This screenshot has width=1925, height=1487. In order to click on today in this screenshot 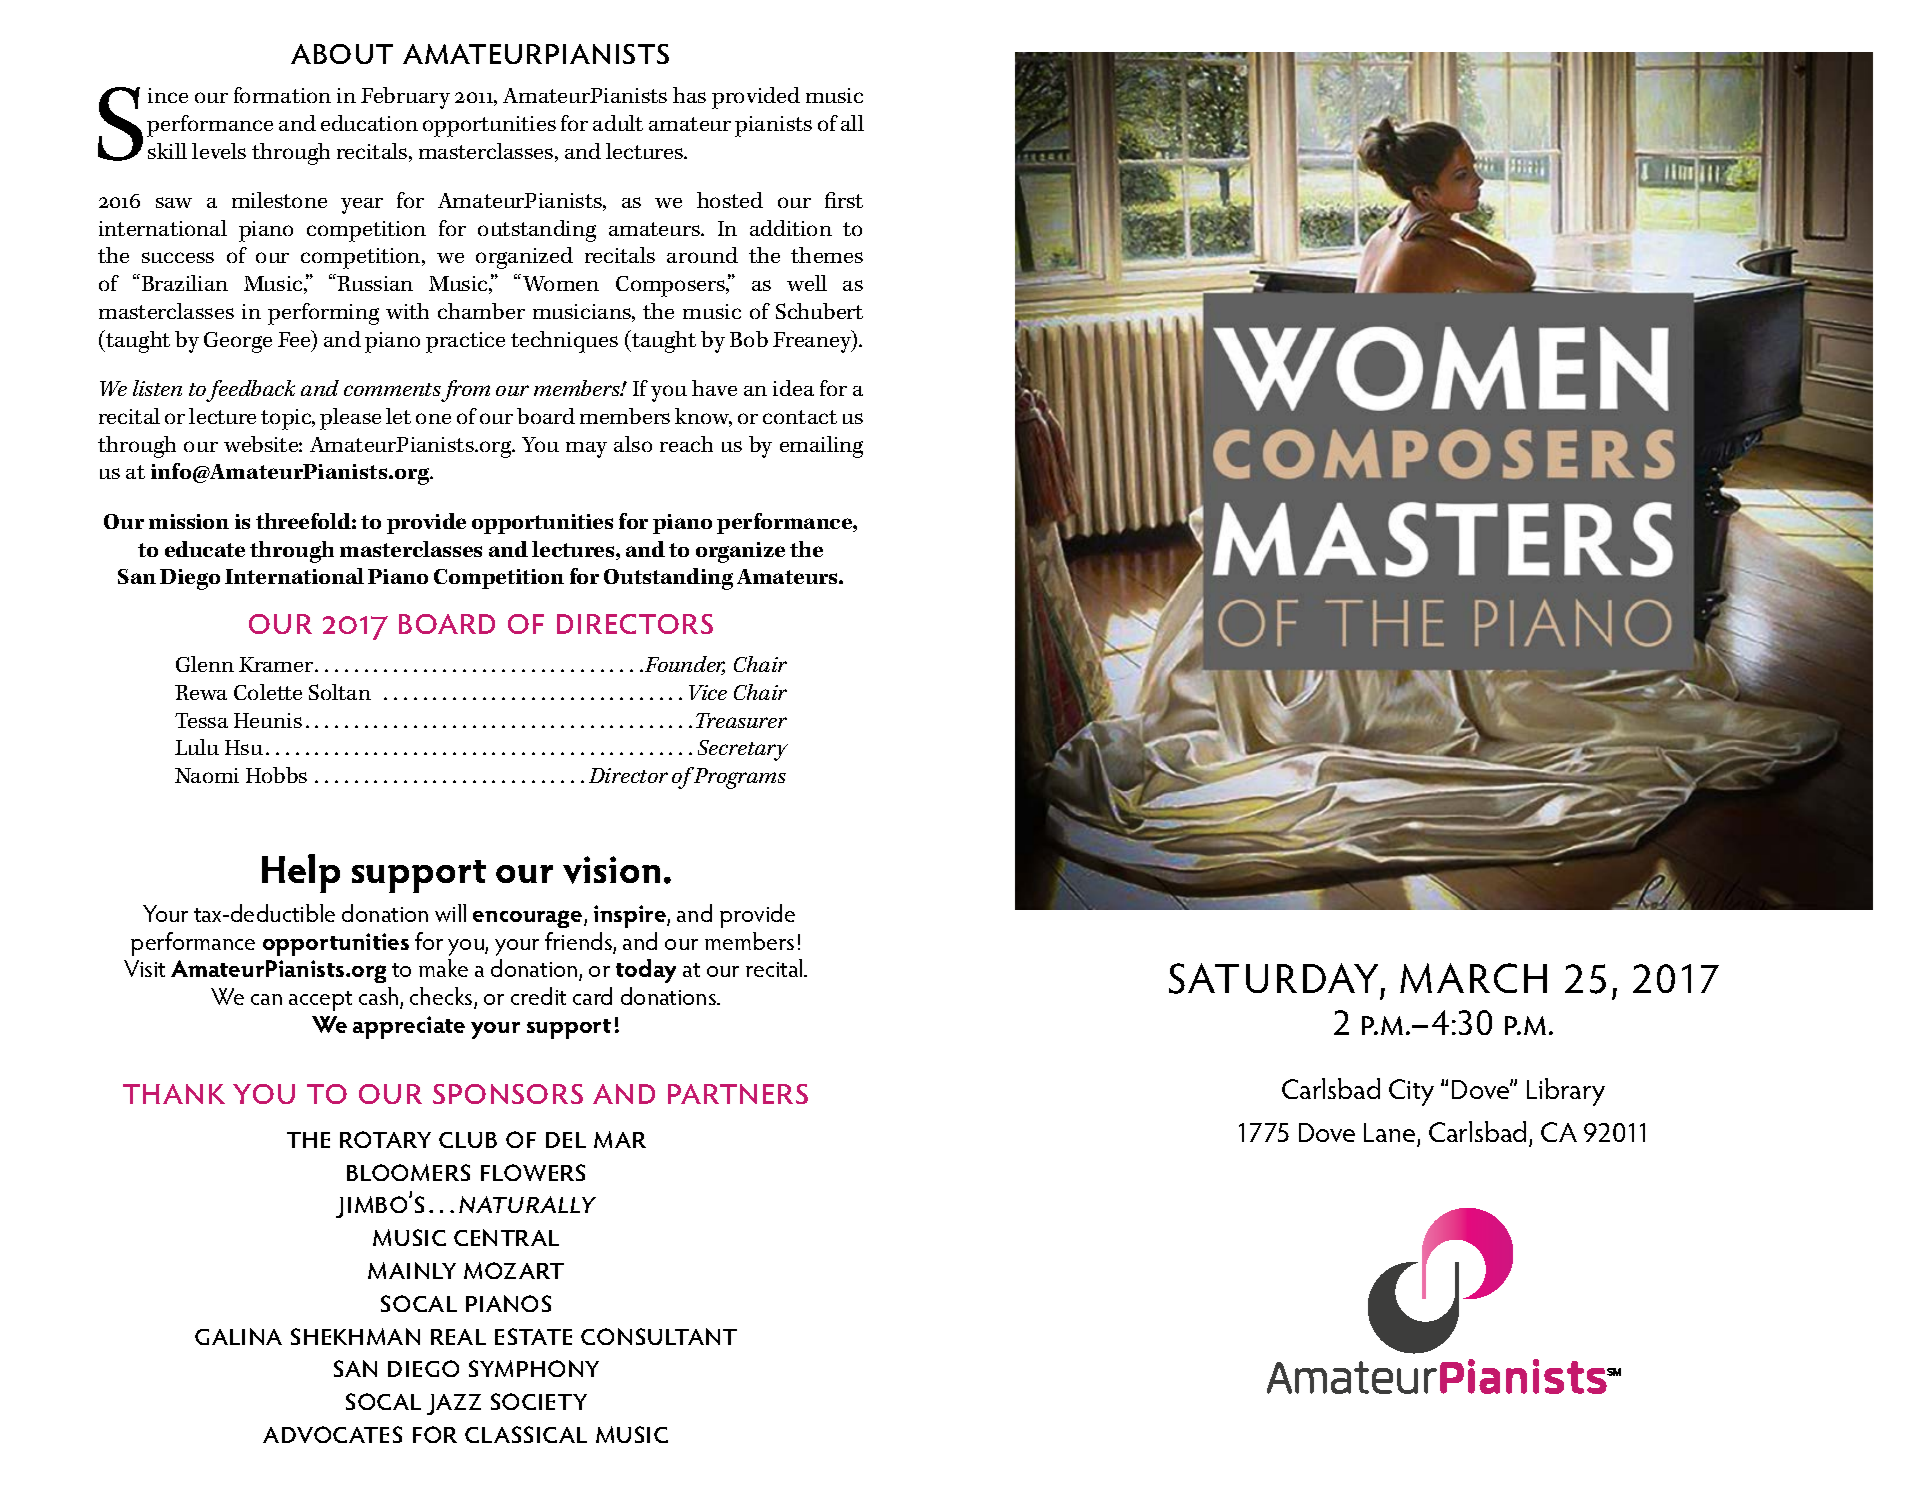, I will do `click(646, 971)`.
